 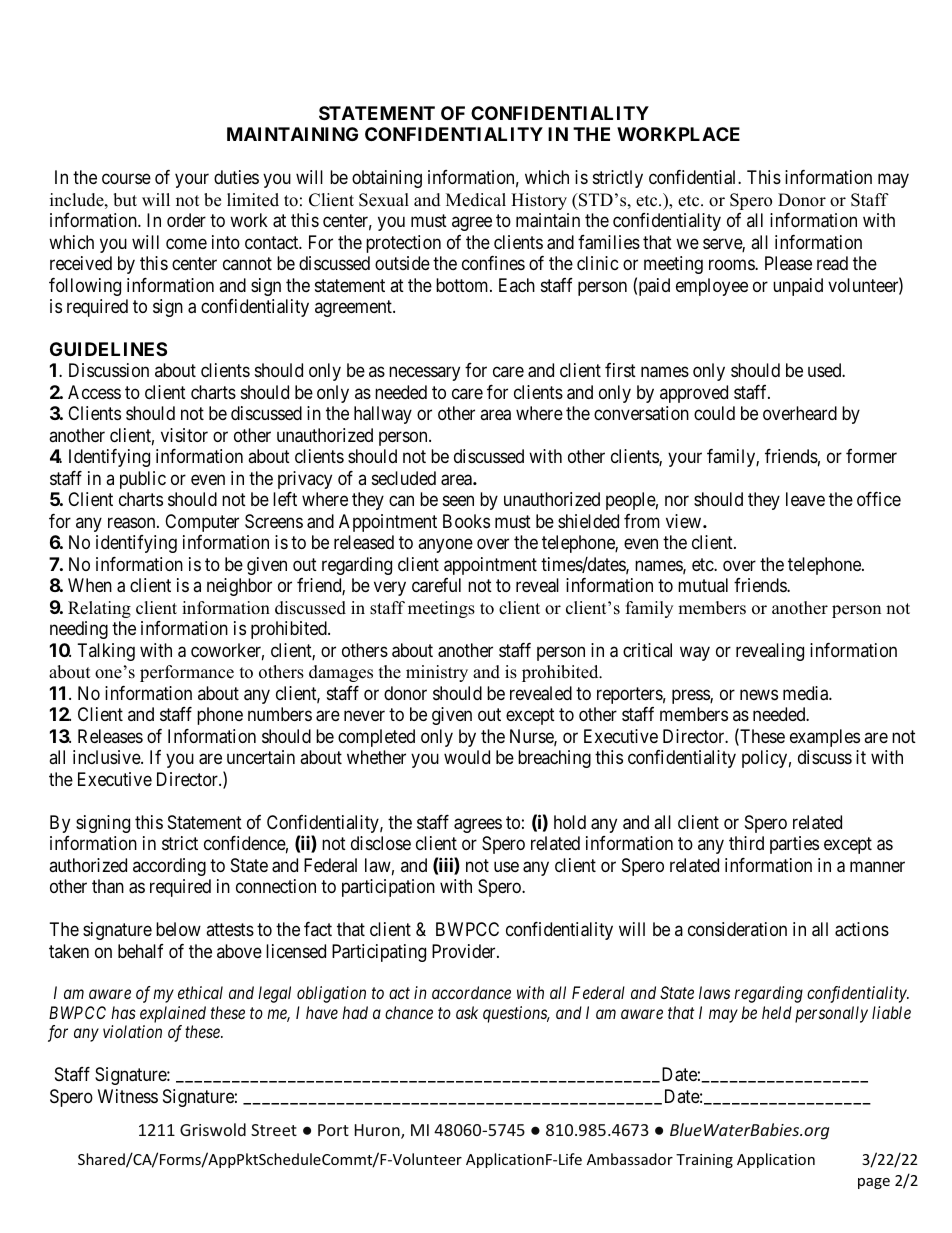 What do you see at coordinates (186, 220) in the image?
I see `order` at bounding box center [186, 220].
